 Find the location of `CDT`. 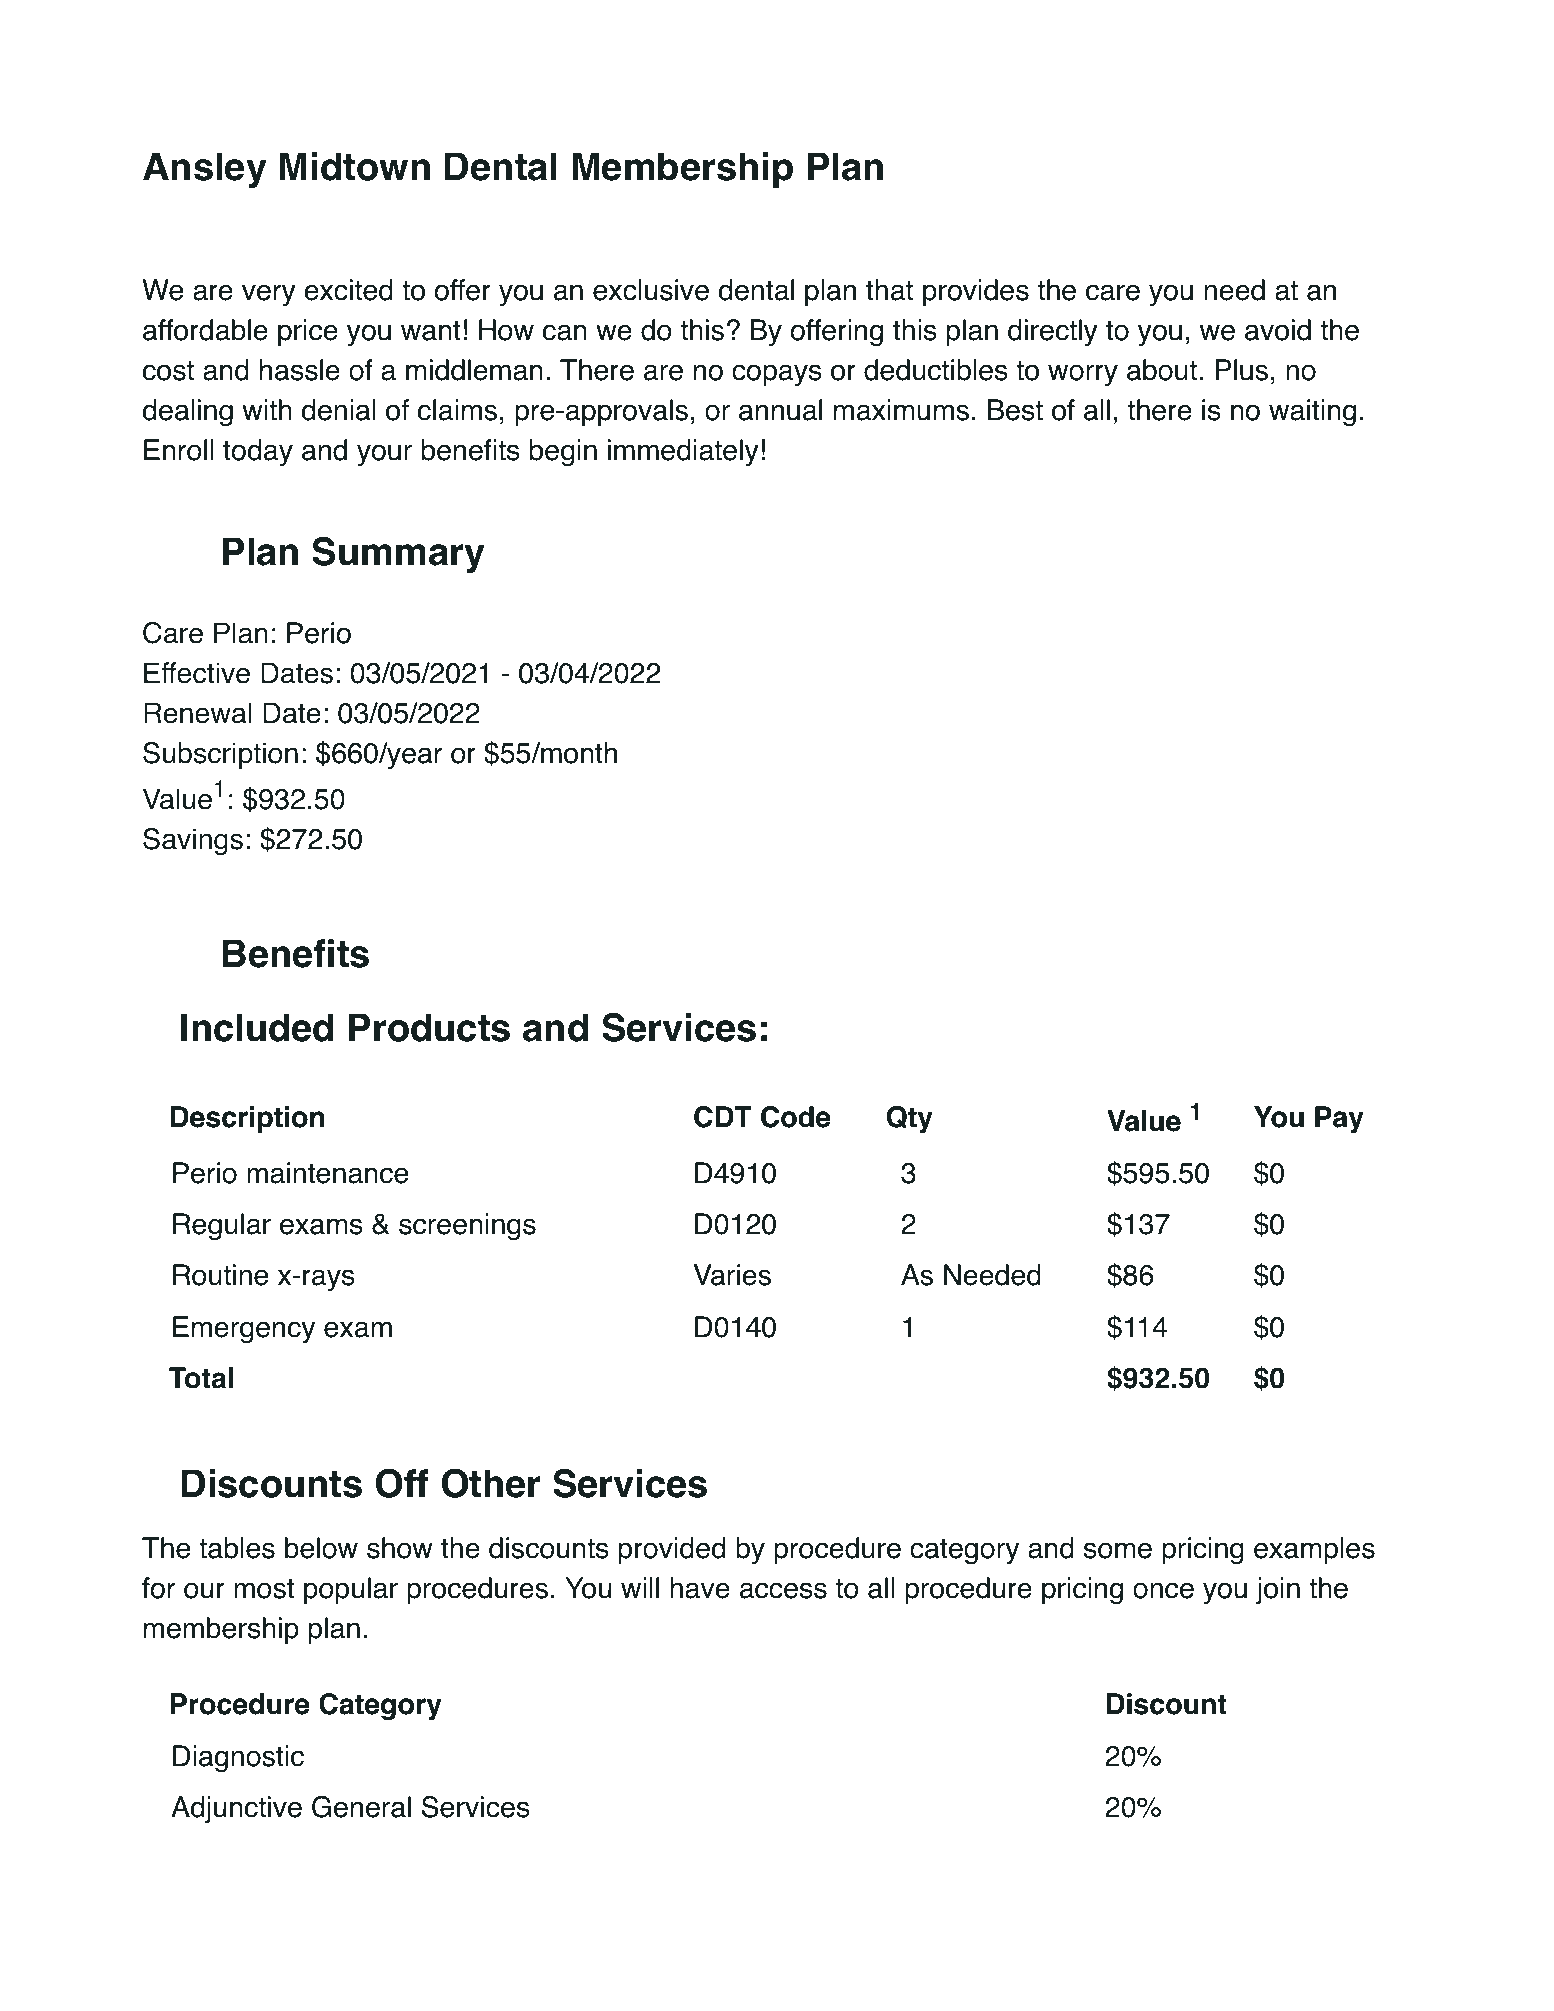

CDT is located at coordinates (723, 1117).
